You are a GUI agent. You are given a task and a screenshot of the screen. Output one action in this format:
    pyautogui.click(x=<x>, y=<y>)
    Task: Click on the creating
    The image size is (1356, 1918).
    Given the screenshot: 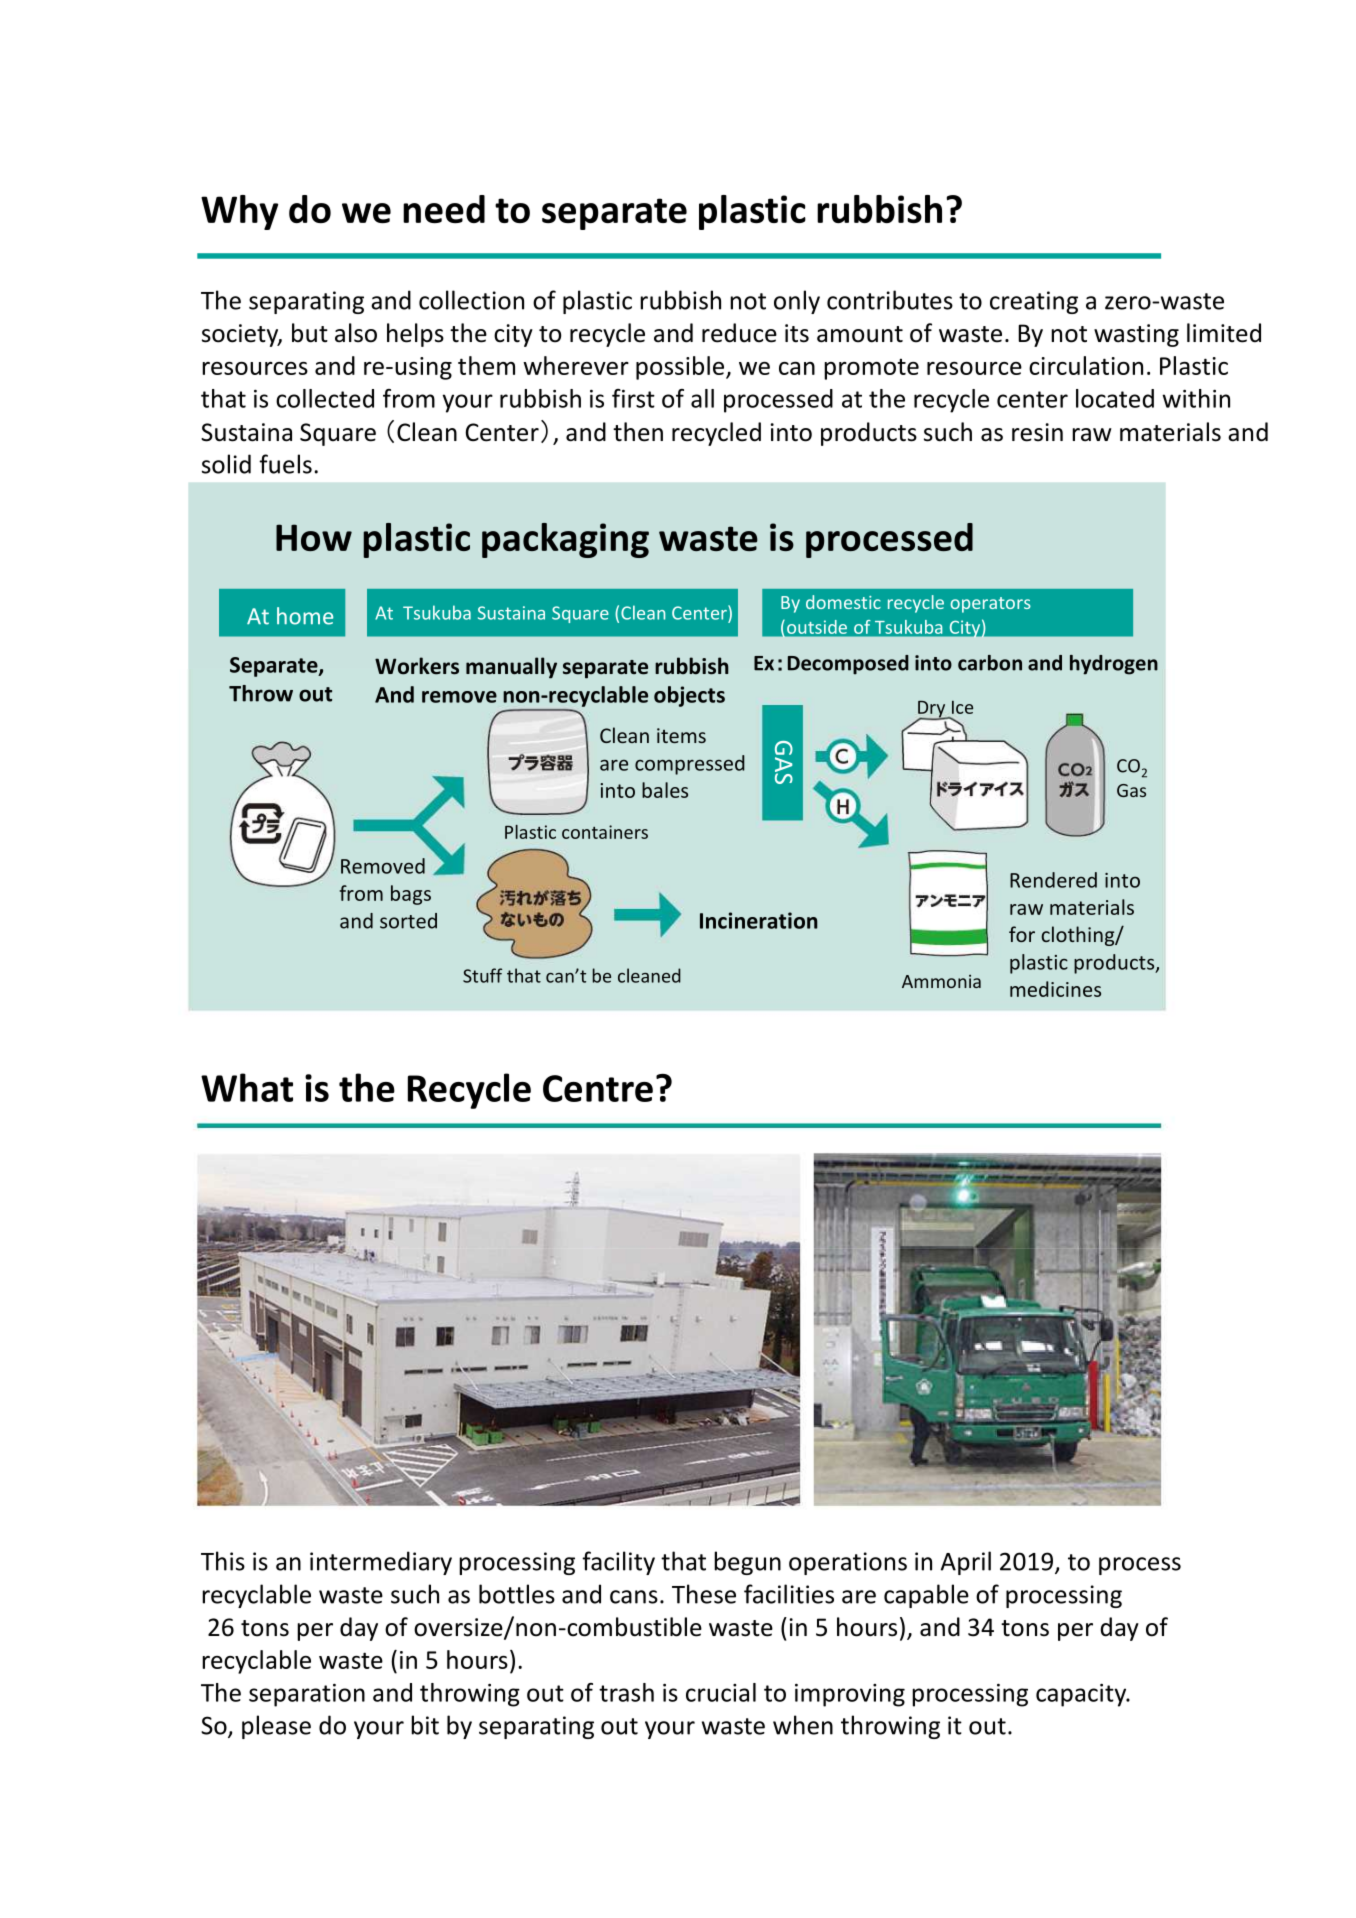 What is the action you would take?
    pyautogui.click(x=1034, y=302)
